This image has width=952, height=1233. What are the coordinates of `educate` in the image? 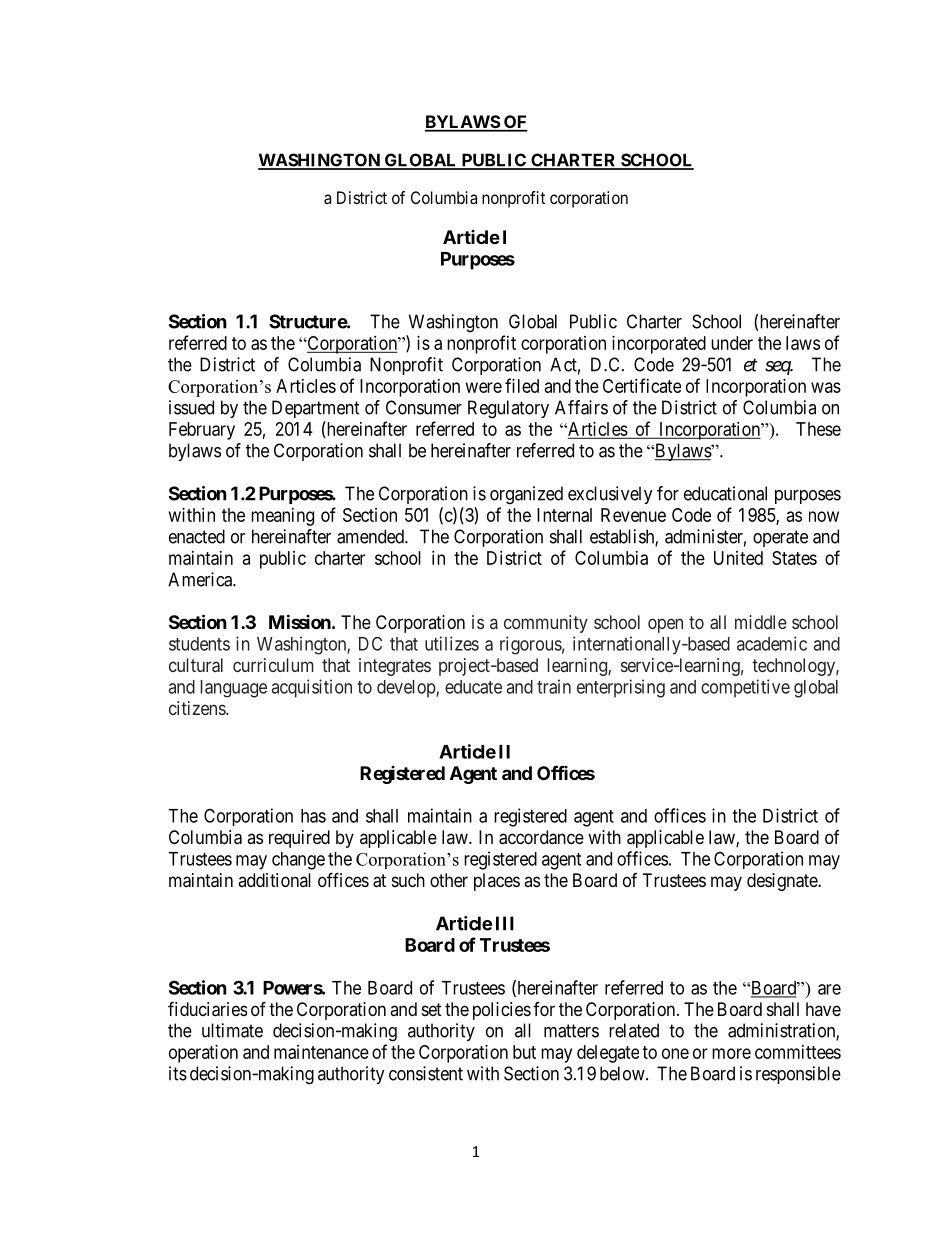 It's located at (473, 687).
